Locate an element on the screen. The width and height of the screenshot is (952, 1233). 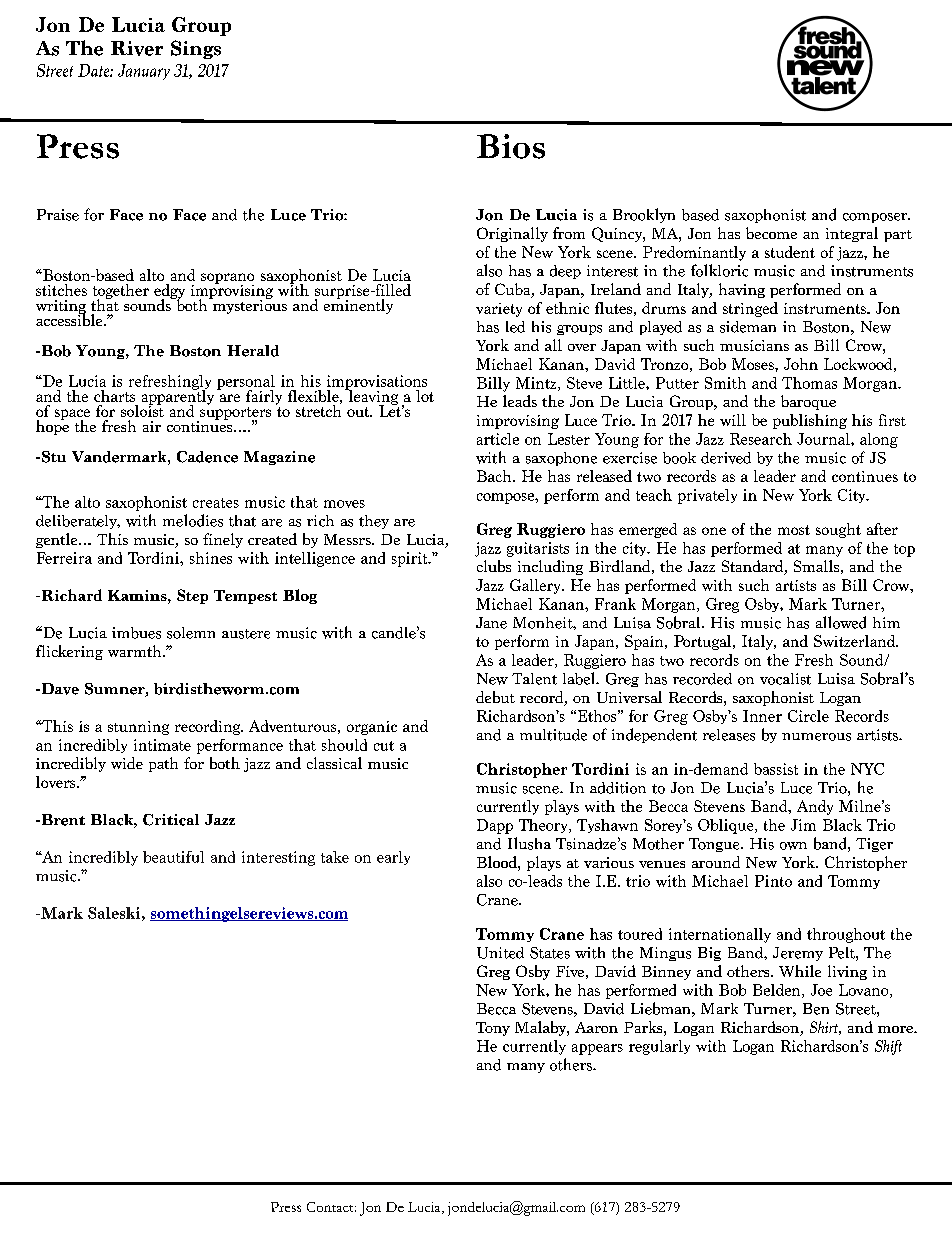
Bios is located at coordinates (511, 146).
